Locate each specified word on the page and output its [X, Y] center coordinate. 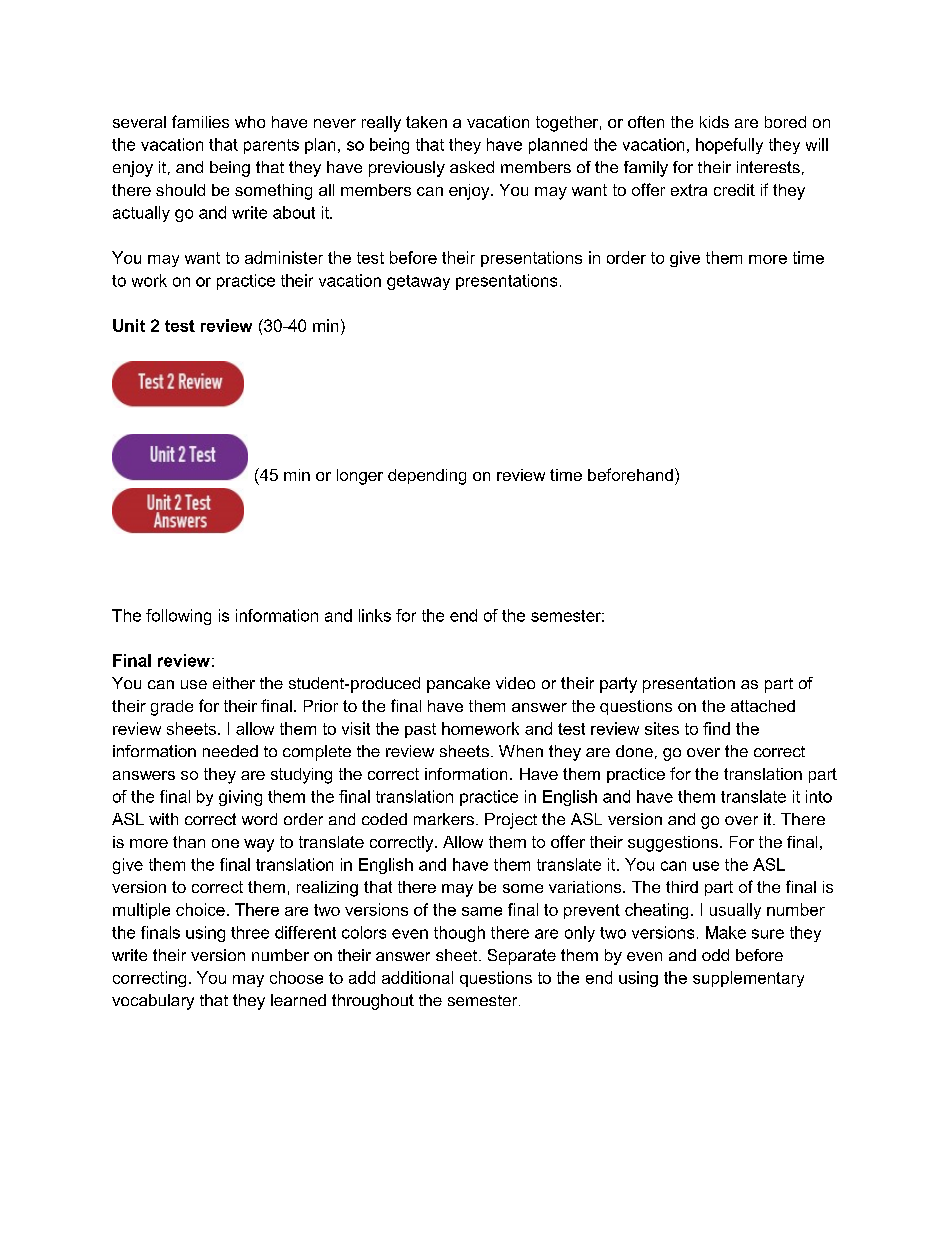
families [200, 121]
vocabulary [153, 1002]
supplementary [748, 979]
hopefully [729, 146]
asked [472, 167]
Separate [522, 957]
